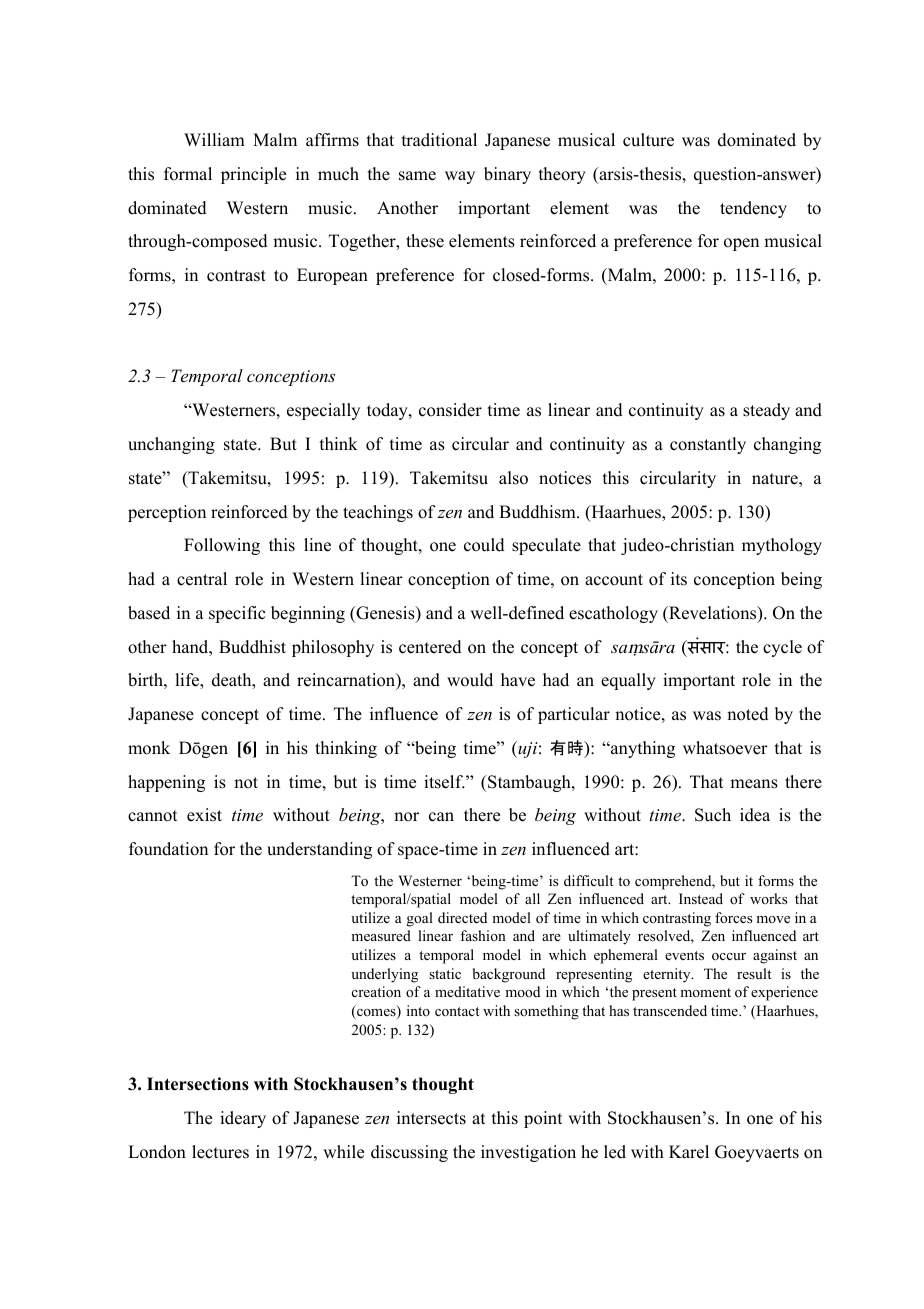 This screenshot has width=924, height=1309. I want to click on intersects, so click(431, 1118).
